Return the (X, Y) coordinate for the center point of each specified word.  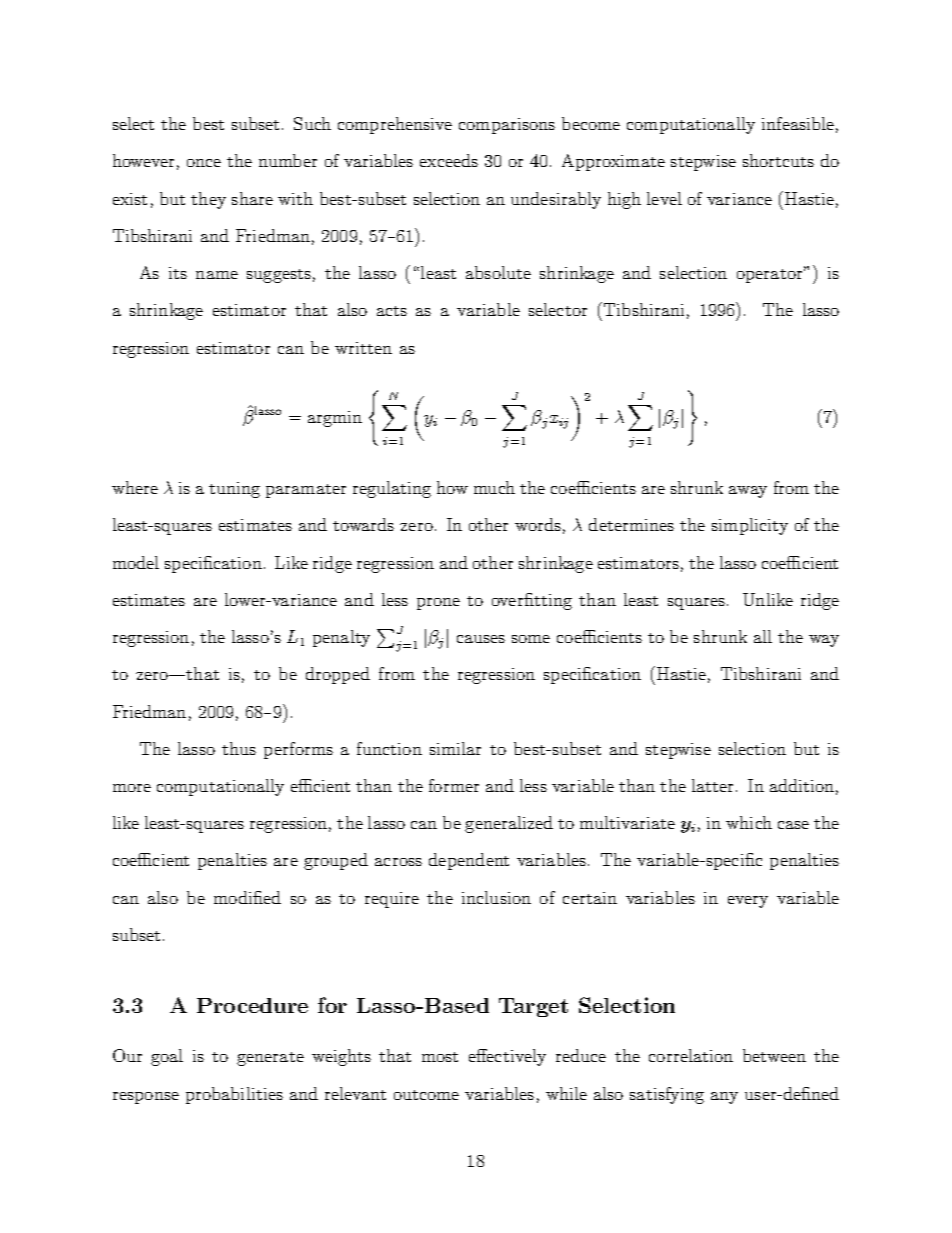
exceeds (449, 160)
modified (247, 897)
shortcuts (778, 160)
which (749, 822)
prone (438, 604)
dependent (469, 861)
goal (167, 1057)
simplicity (750, 526)
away (748, 492)
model (136, 562)
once (204, 163)
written (363, 348)
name (217, 275)
